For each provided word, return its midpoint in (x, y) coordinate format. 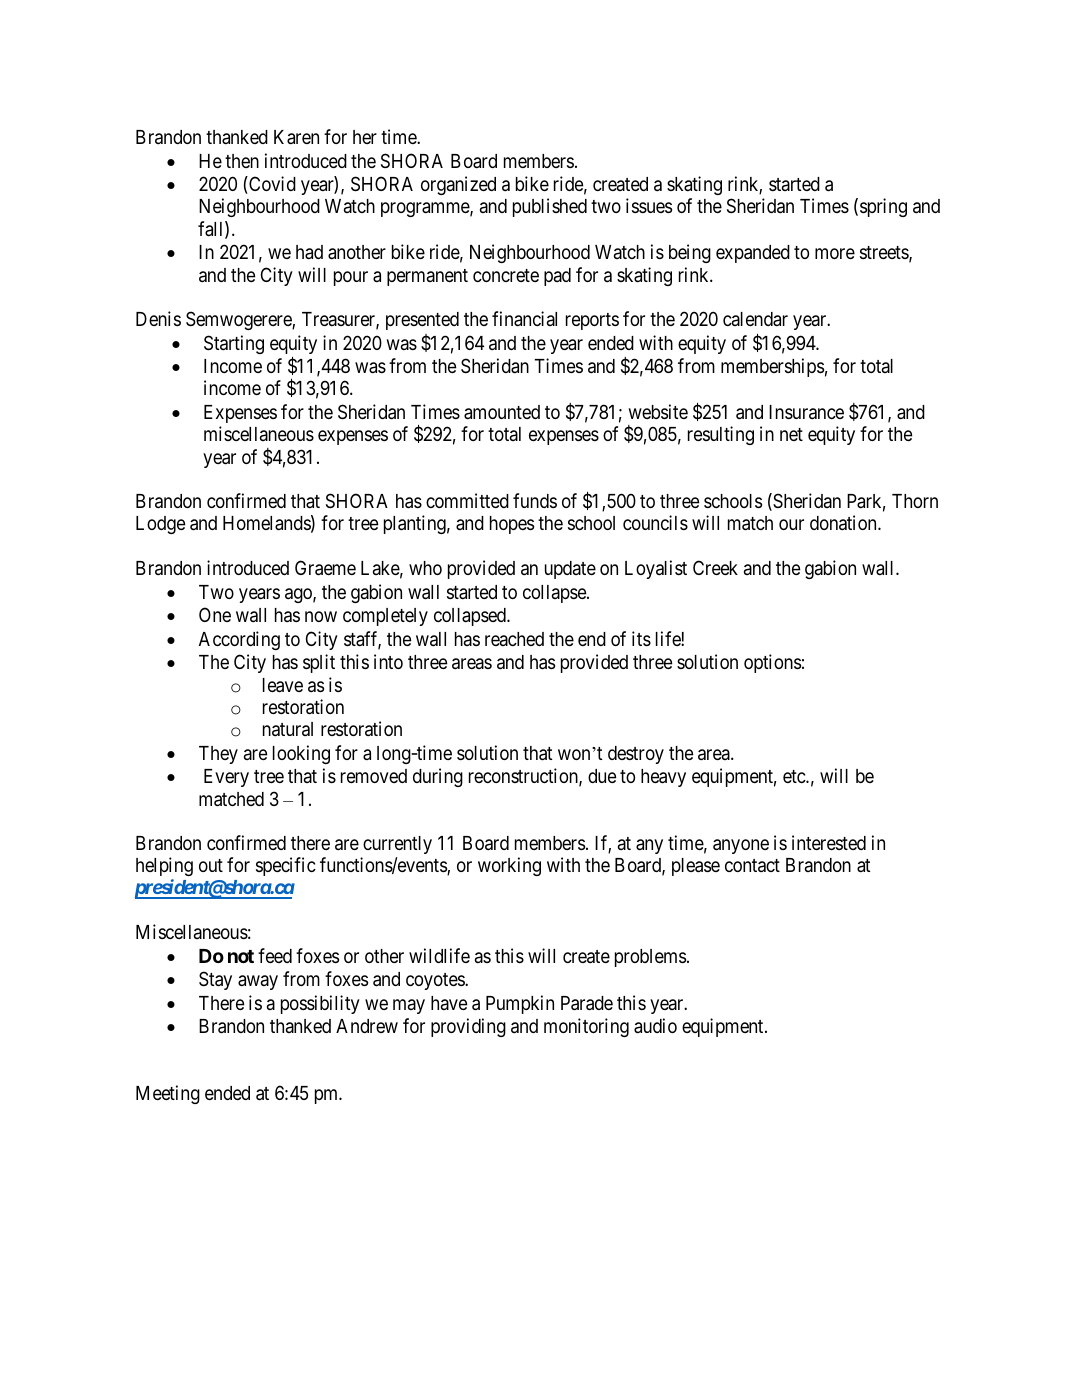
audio (655, 1025)
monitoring (586, 1027)
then (242, 161)
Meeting (168, 1094)
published (550, 207)
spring (883, 207)
